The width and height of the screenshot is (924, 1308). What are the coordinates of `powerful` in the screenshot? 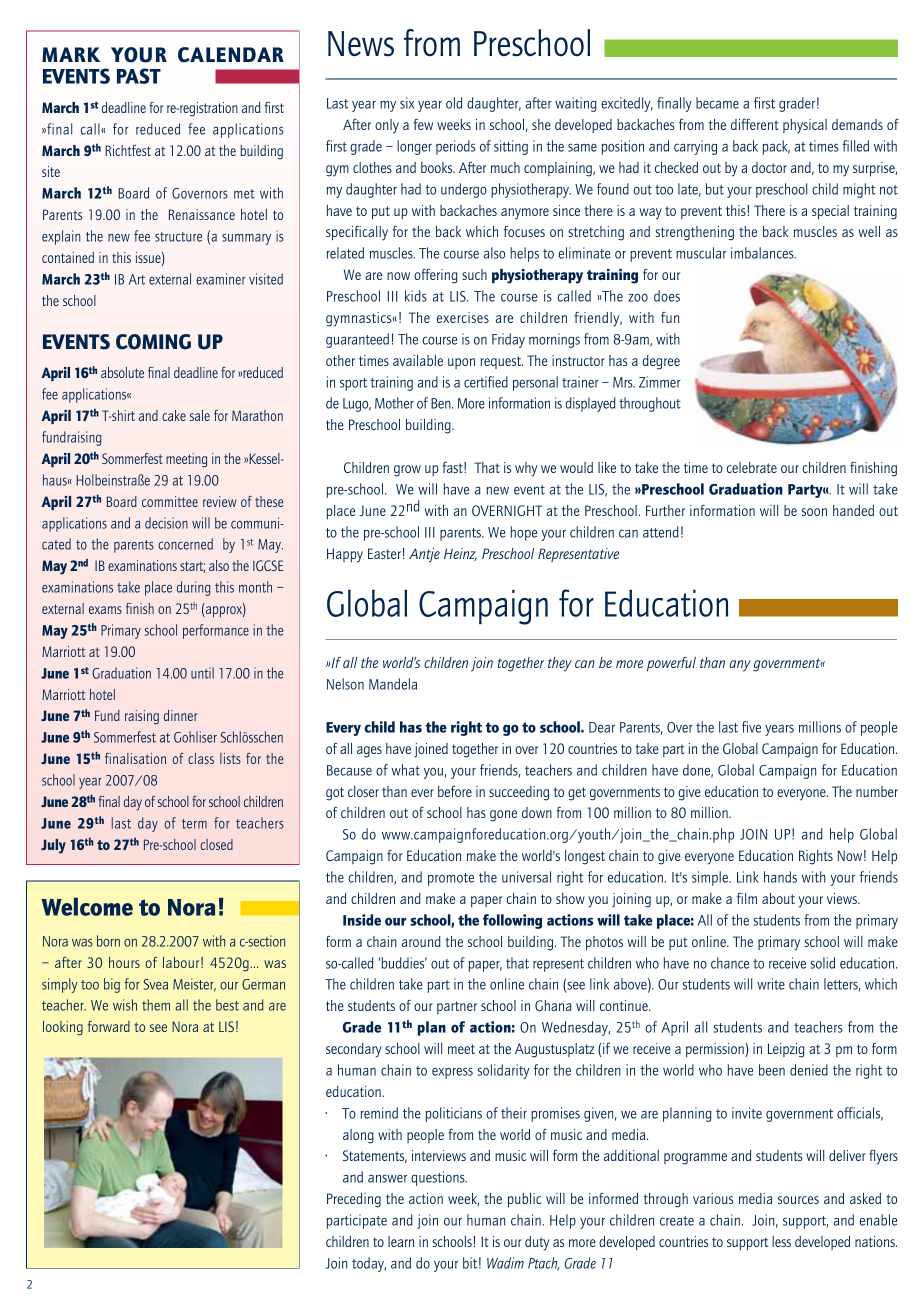 It's located at (671, 664).
